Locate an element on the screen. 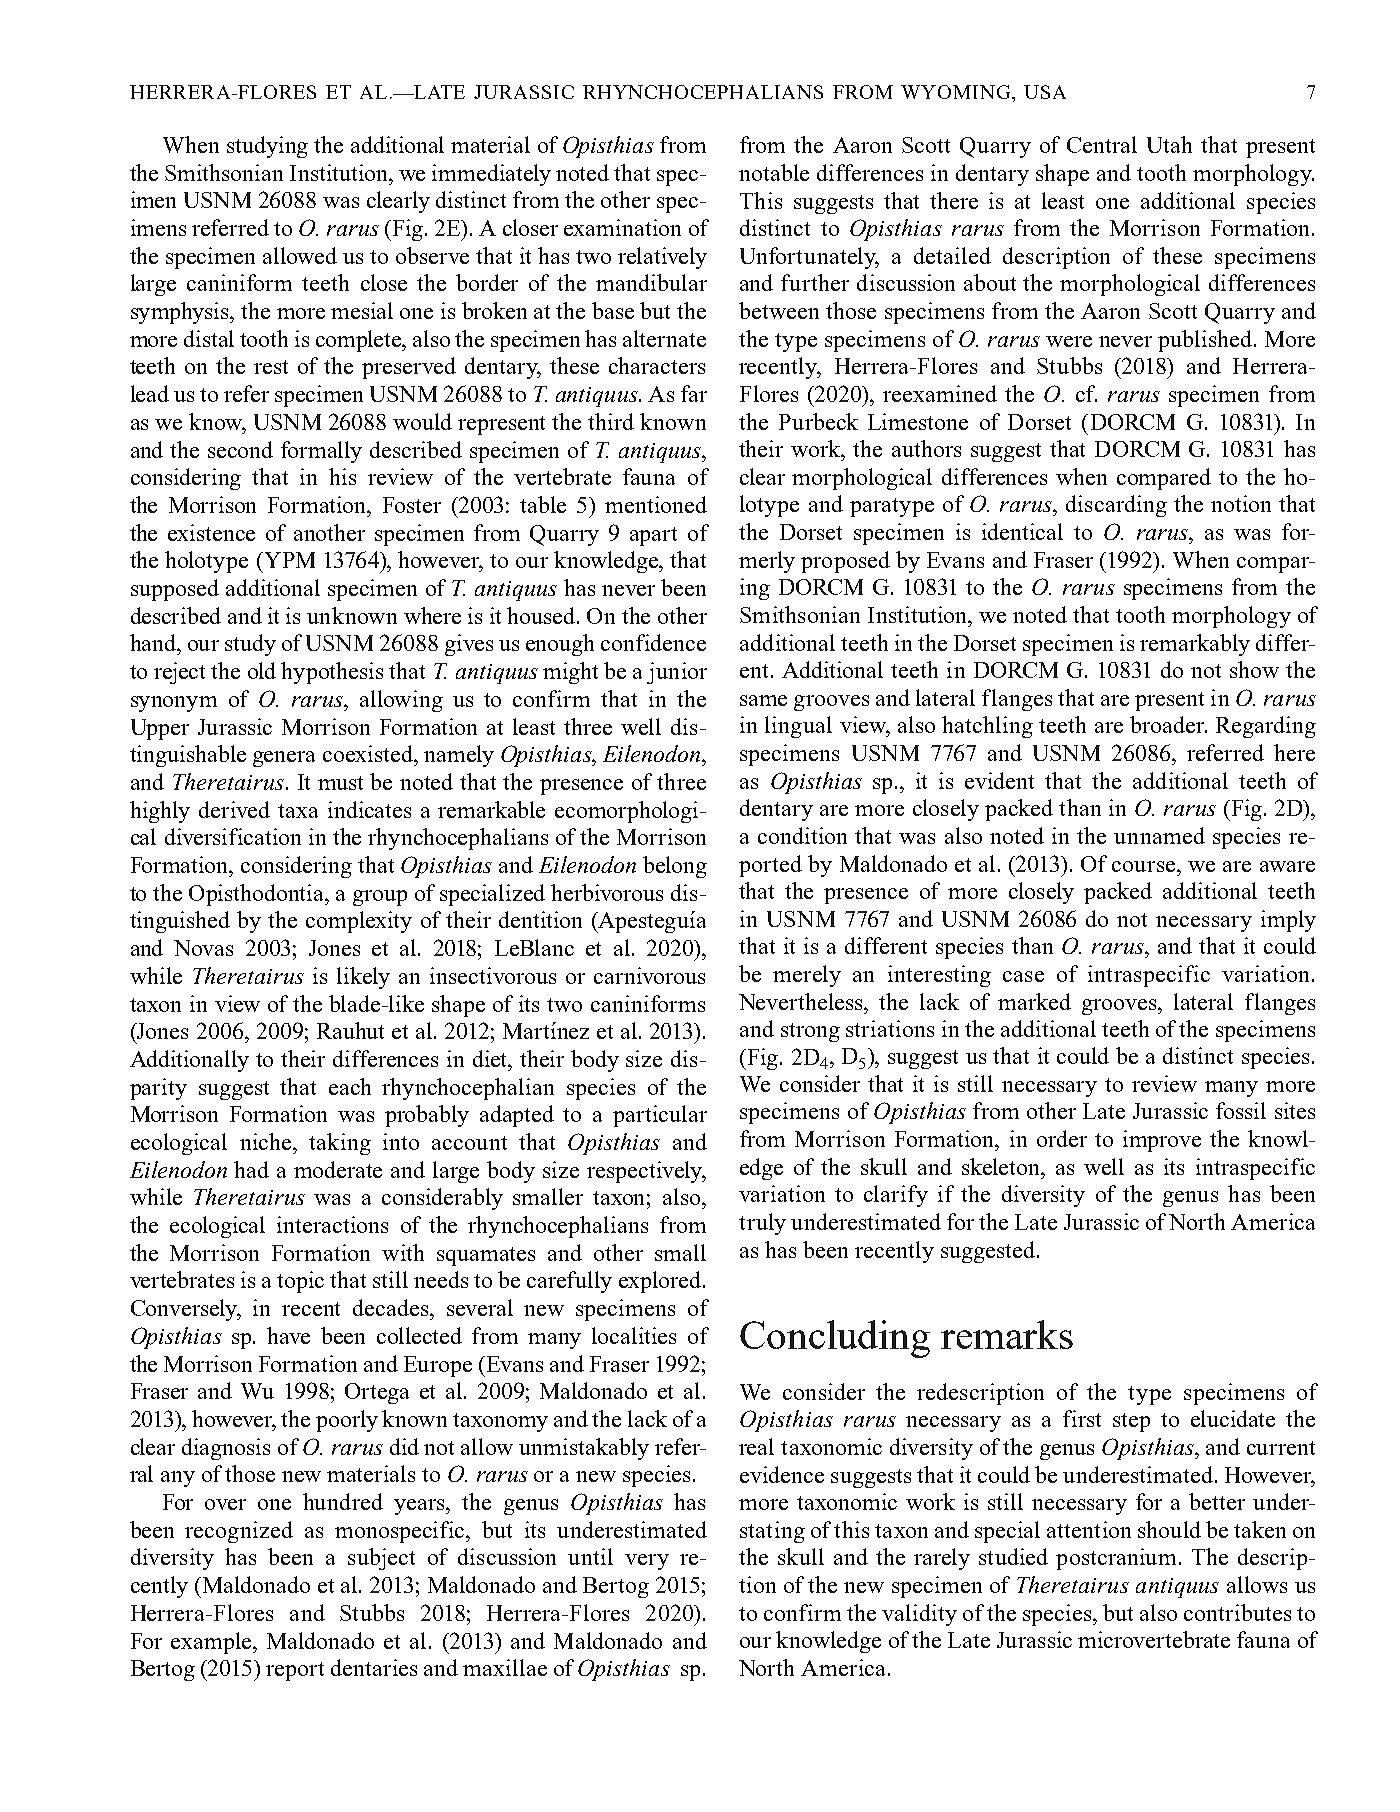 This screenshot has width=1400, height=1812. Utah is located at coordinates (1169, 144).
